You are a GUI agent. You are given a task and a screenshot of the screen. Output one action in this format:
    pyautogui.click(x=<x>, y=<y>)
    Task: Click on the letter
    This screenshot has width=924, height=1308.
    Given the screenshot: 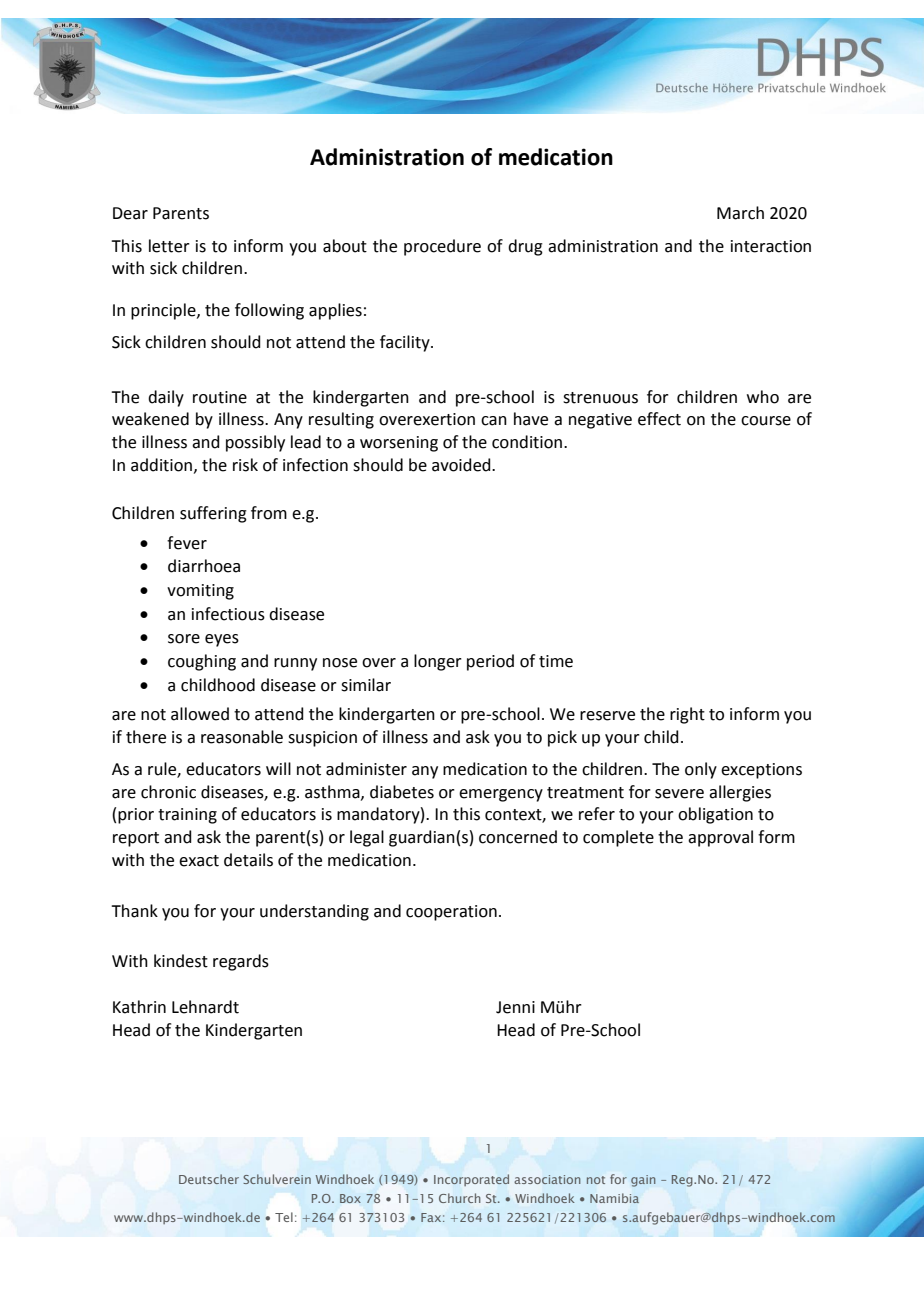 What is the action you would take?
    pyautogui.click(x=169, y=246)
